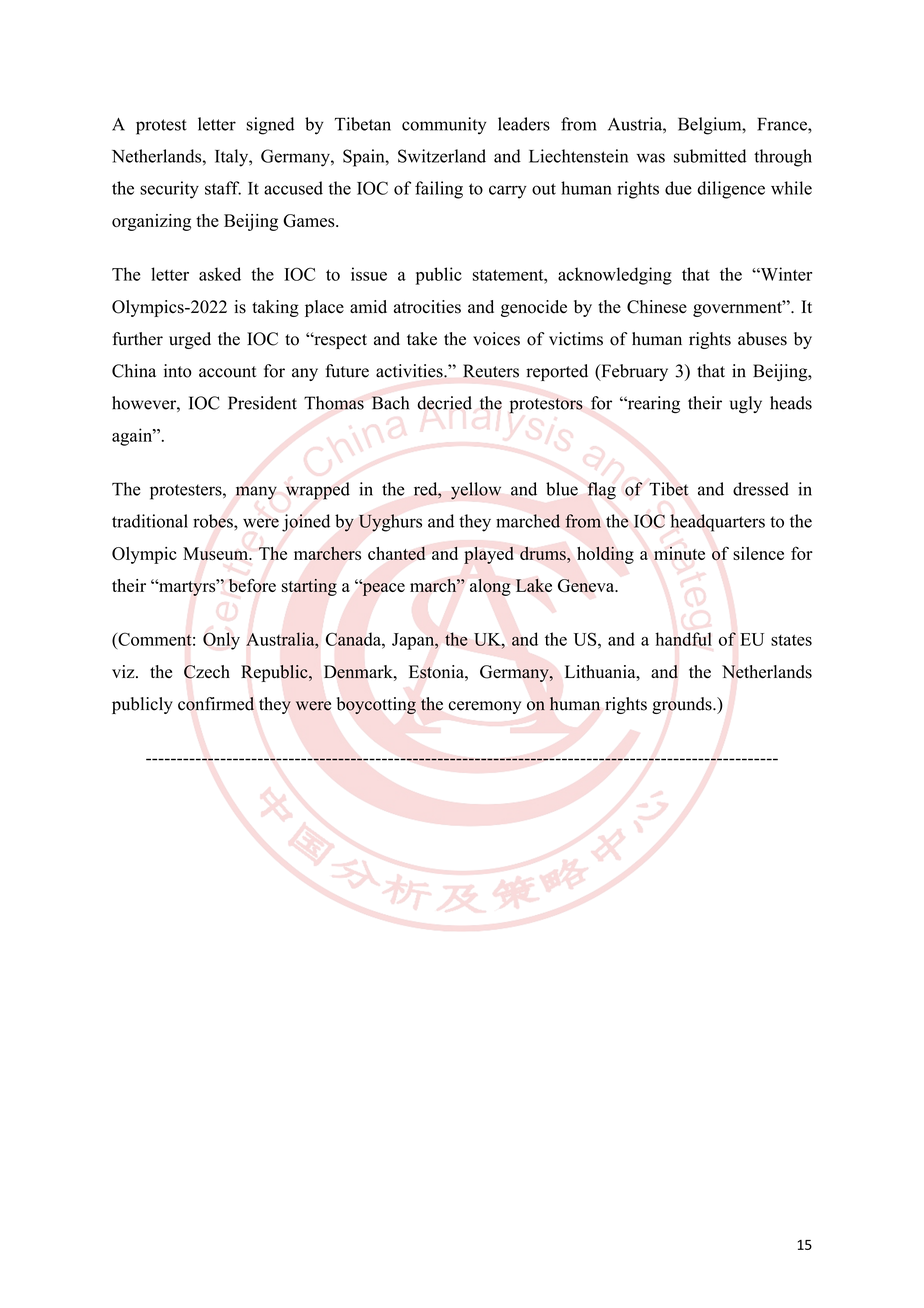  Describe the element at coordinates (444, 403) in the screenshot. I see `decried` at that location.
